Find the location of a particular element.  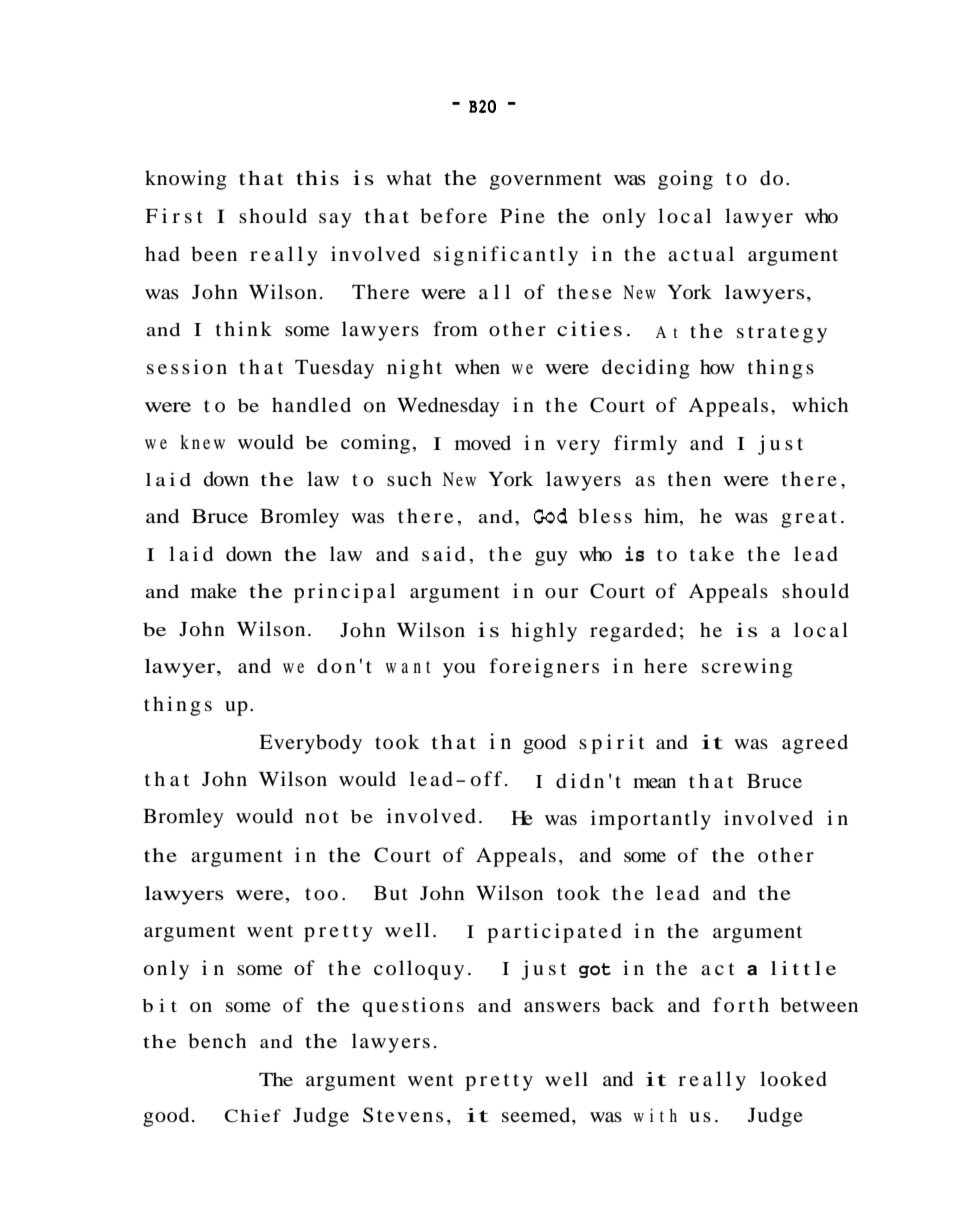

going is located at coordinates (685, 180).
